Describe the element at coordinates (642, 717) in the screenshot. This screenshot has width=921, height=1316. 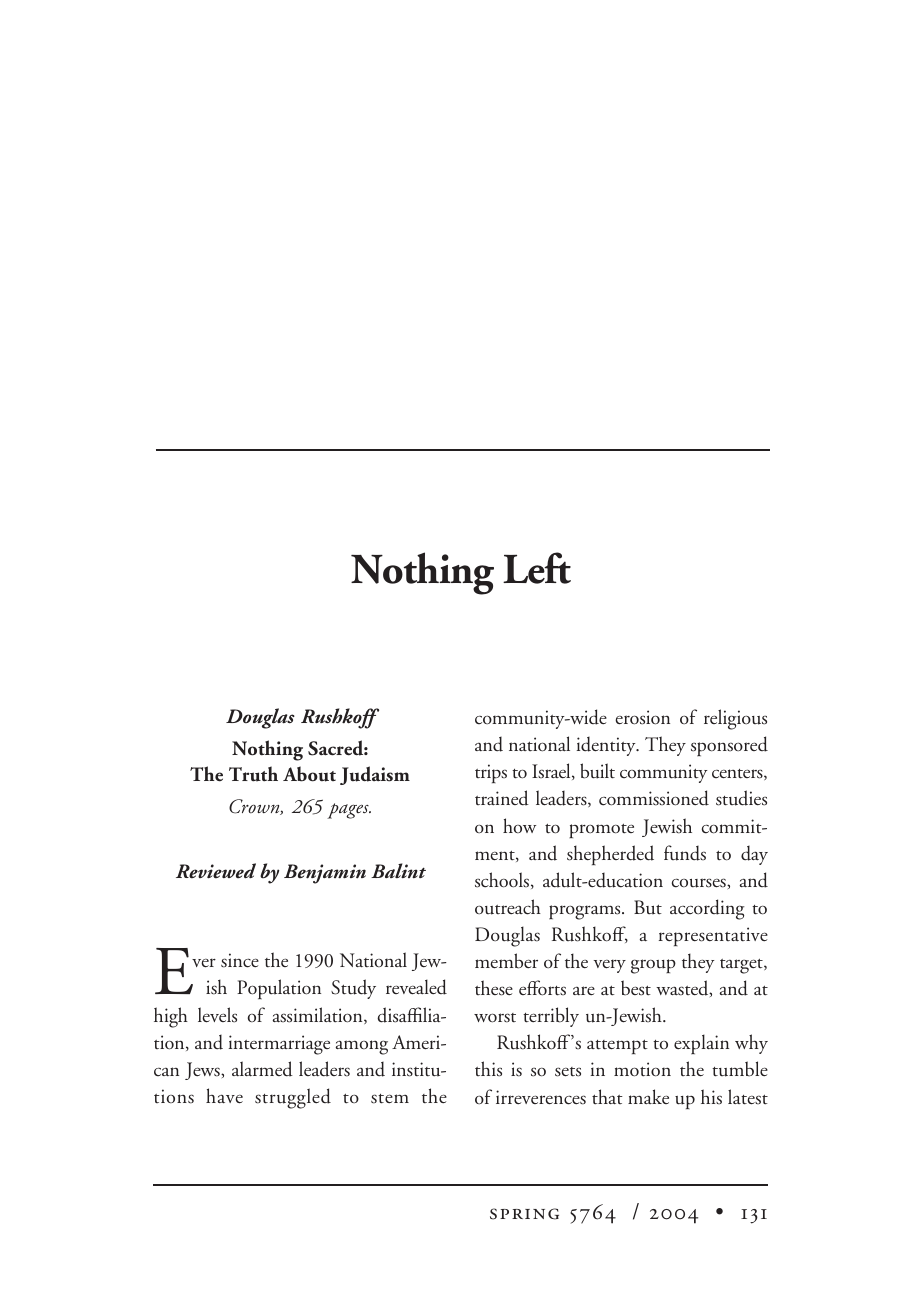
I see `erosion` at that location.
